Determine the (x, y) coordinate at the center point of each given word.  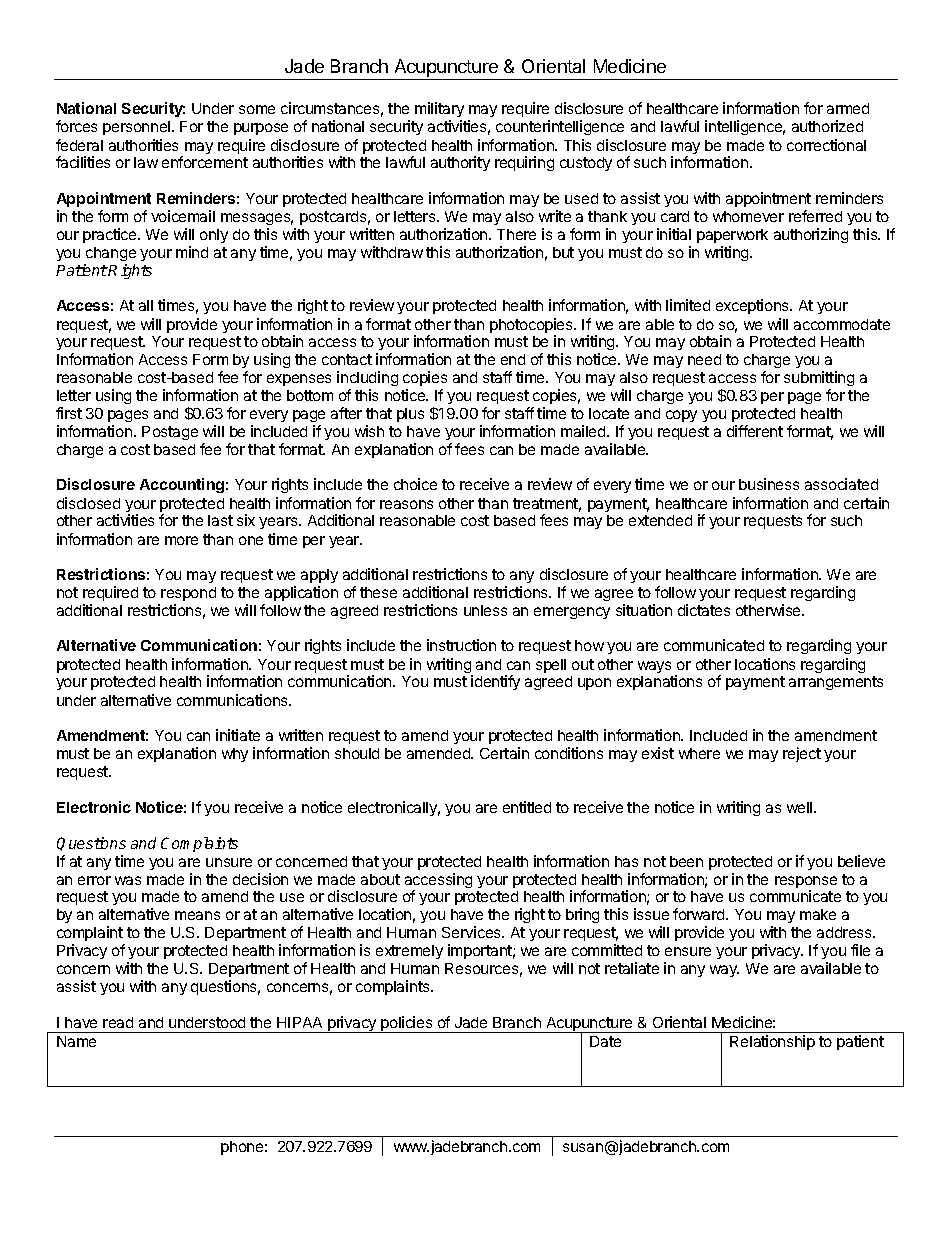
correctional (826, 145)
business (769, 484)
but (563, 252)
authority (460, 163)
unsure (229, 862)
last (220, 520)
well (799, 807)
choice (415, 484)
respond (188, 594)
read (118, 1022)
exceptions (753, 306)
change (111, 254)
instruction (461, 645)
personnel (136, 128)
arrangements (836, 683)
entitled (527, 807)
